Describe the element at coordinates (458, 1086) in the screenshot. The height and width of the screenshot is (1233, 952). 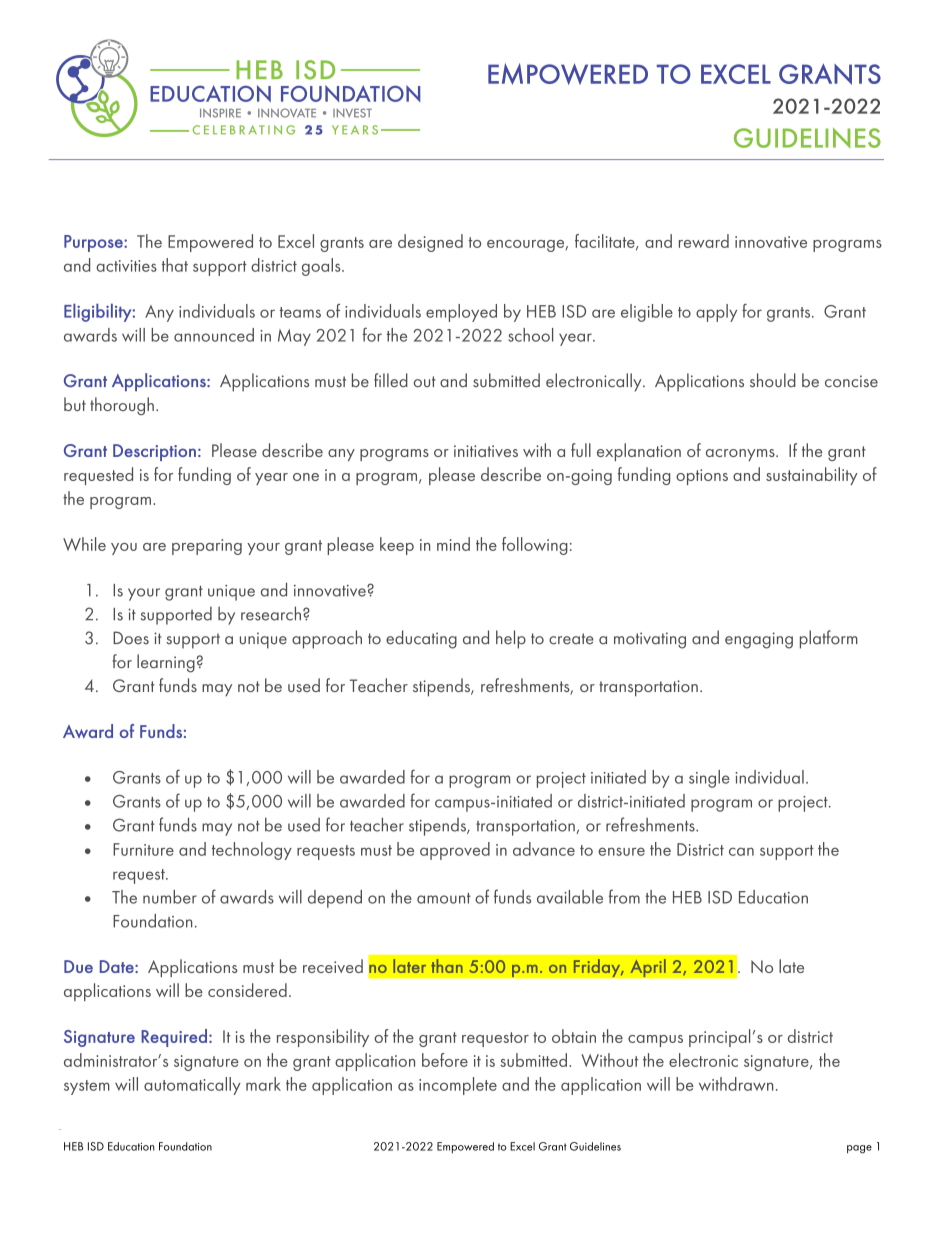
I see `incomplete` at that location.
